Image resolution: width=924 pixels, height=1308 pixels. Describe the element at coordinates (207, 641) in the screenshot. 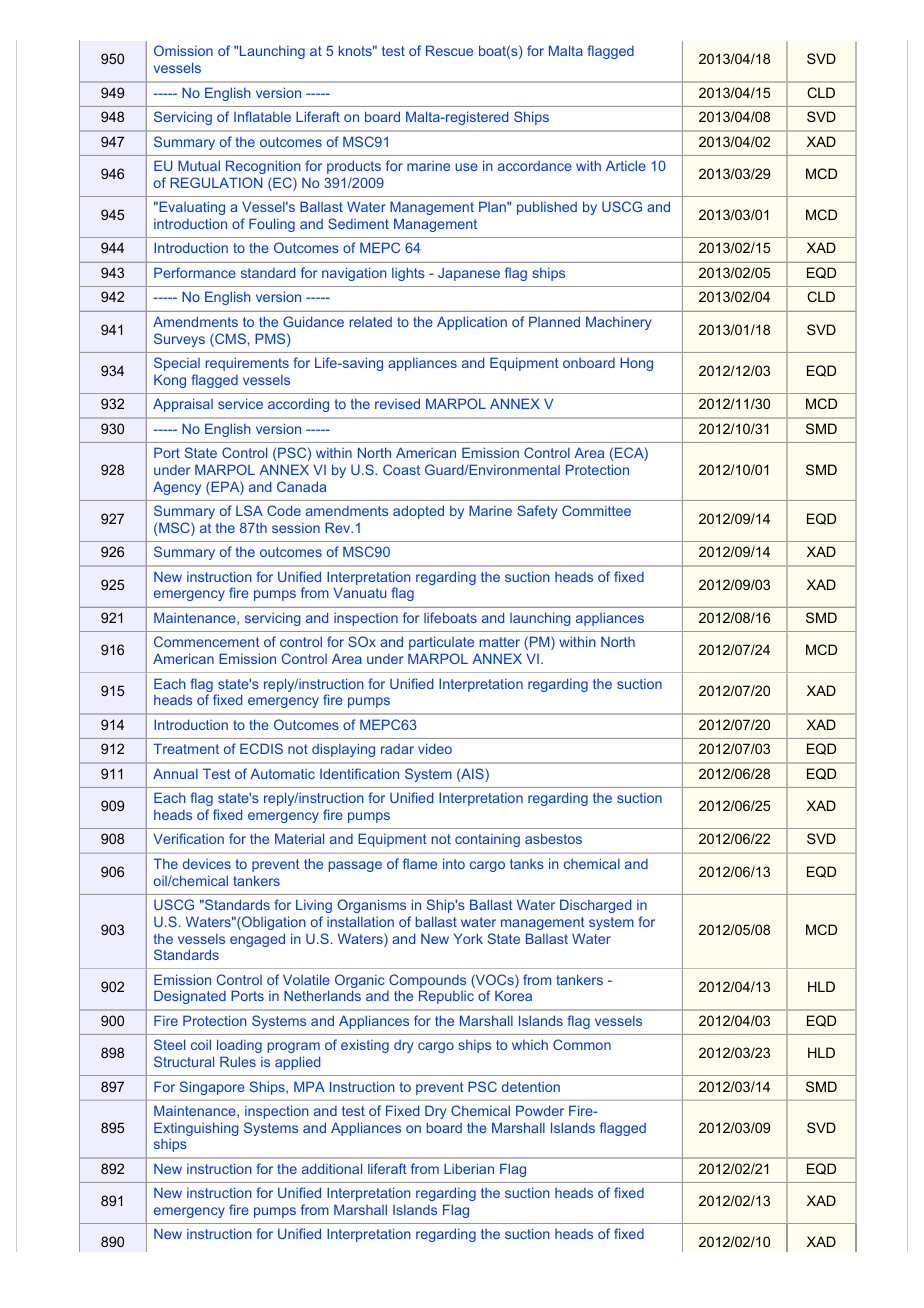

I see `Commencement` at that location.
